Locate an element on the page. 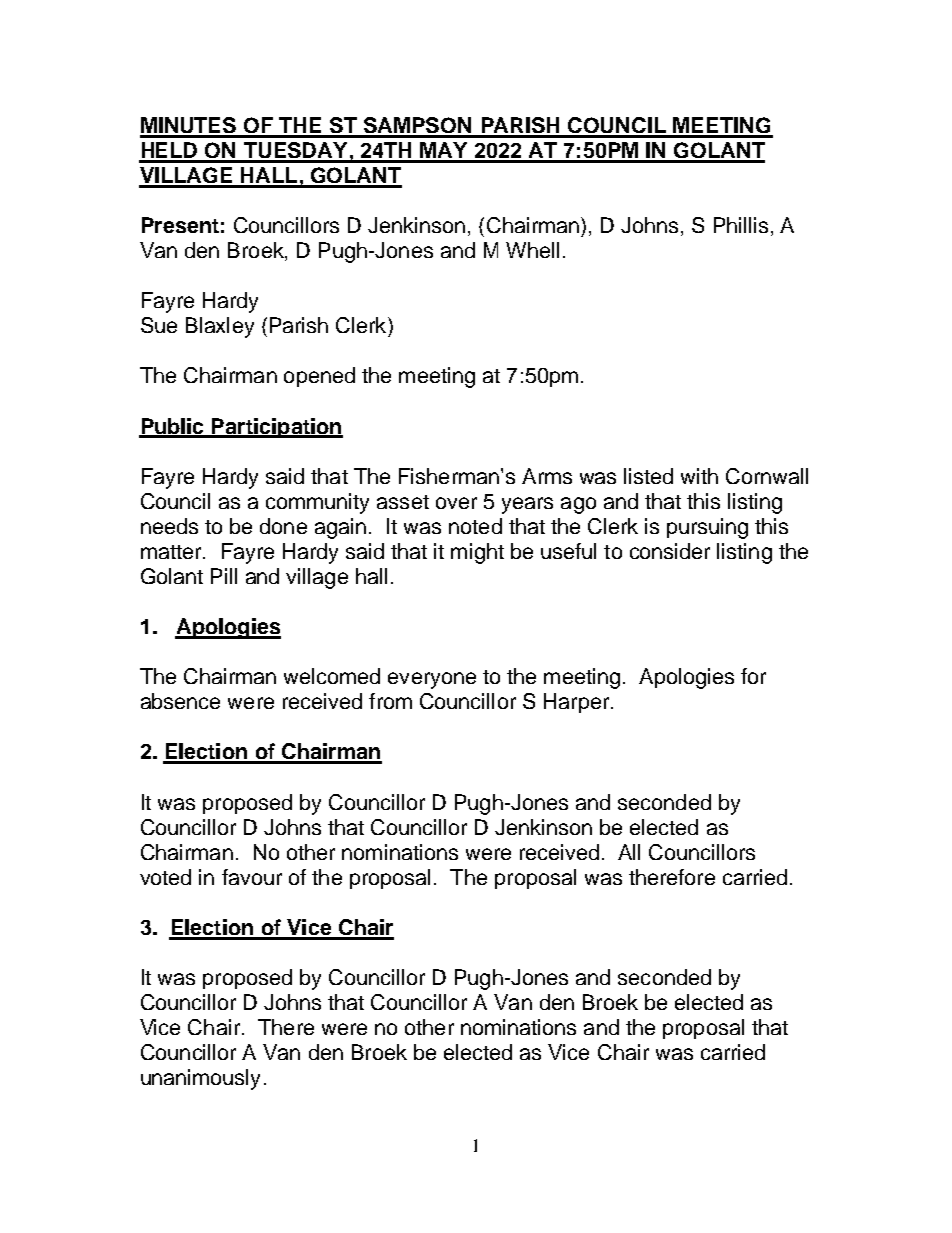 The height and width of the page is (1233, 952). Present is located at coordinates (180, 225).
